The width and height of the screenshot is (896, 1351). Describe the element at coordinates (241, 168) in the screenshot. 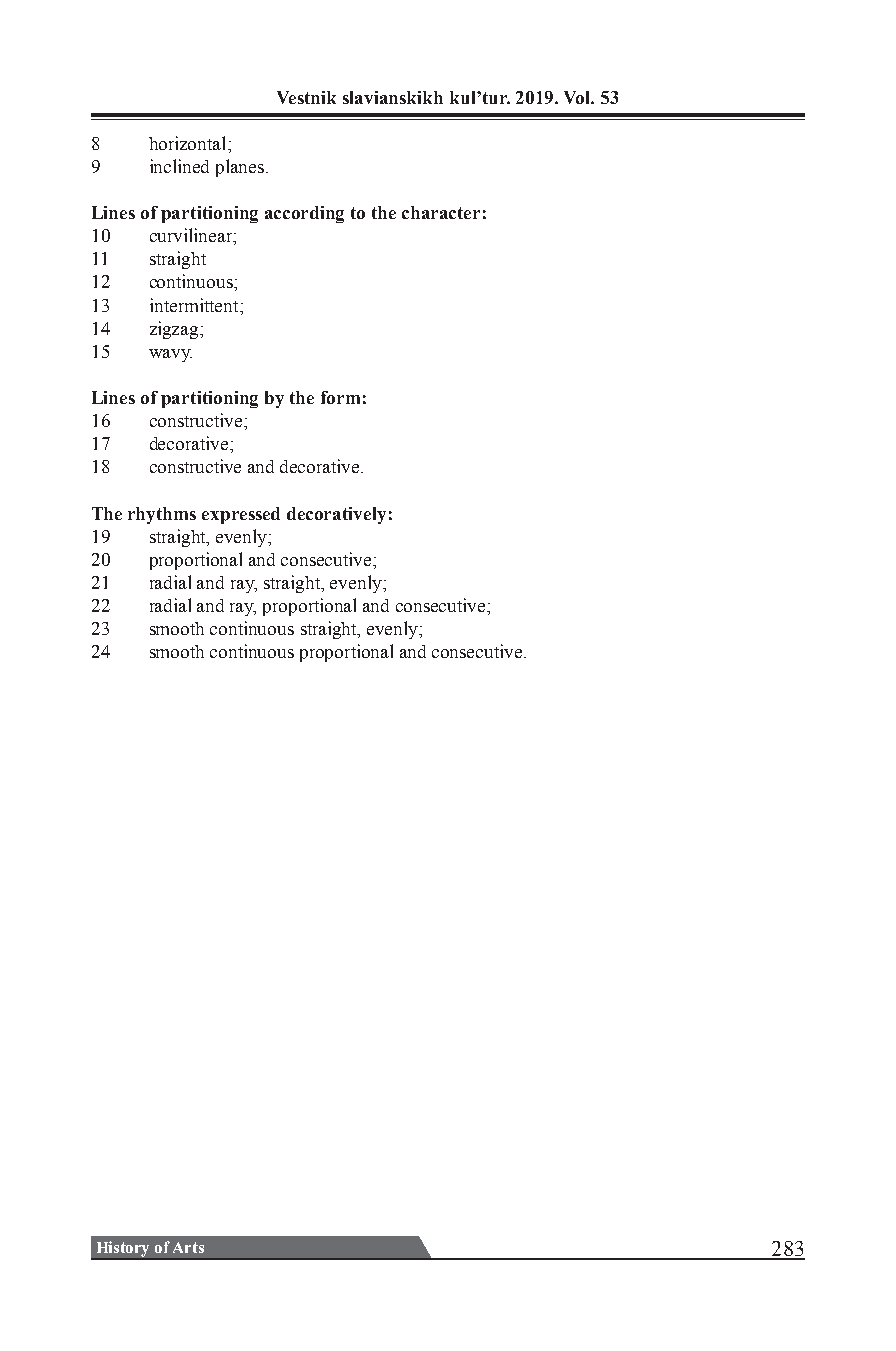

I see `planes` at that location.
